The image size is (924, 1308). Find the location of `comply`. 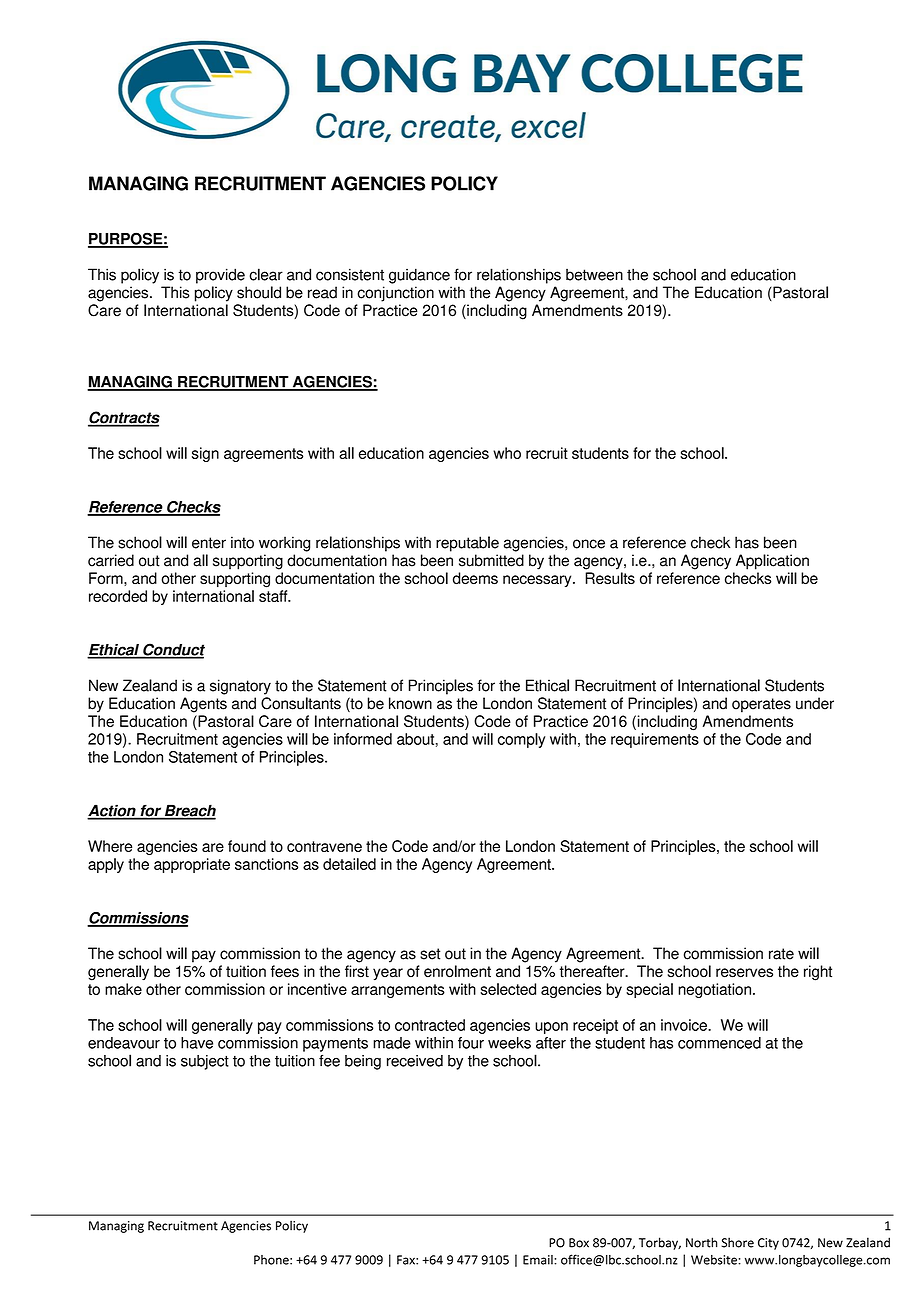

comply is located at coordinates (522, 740).
